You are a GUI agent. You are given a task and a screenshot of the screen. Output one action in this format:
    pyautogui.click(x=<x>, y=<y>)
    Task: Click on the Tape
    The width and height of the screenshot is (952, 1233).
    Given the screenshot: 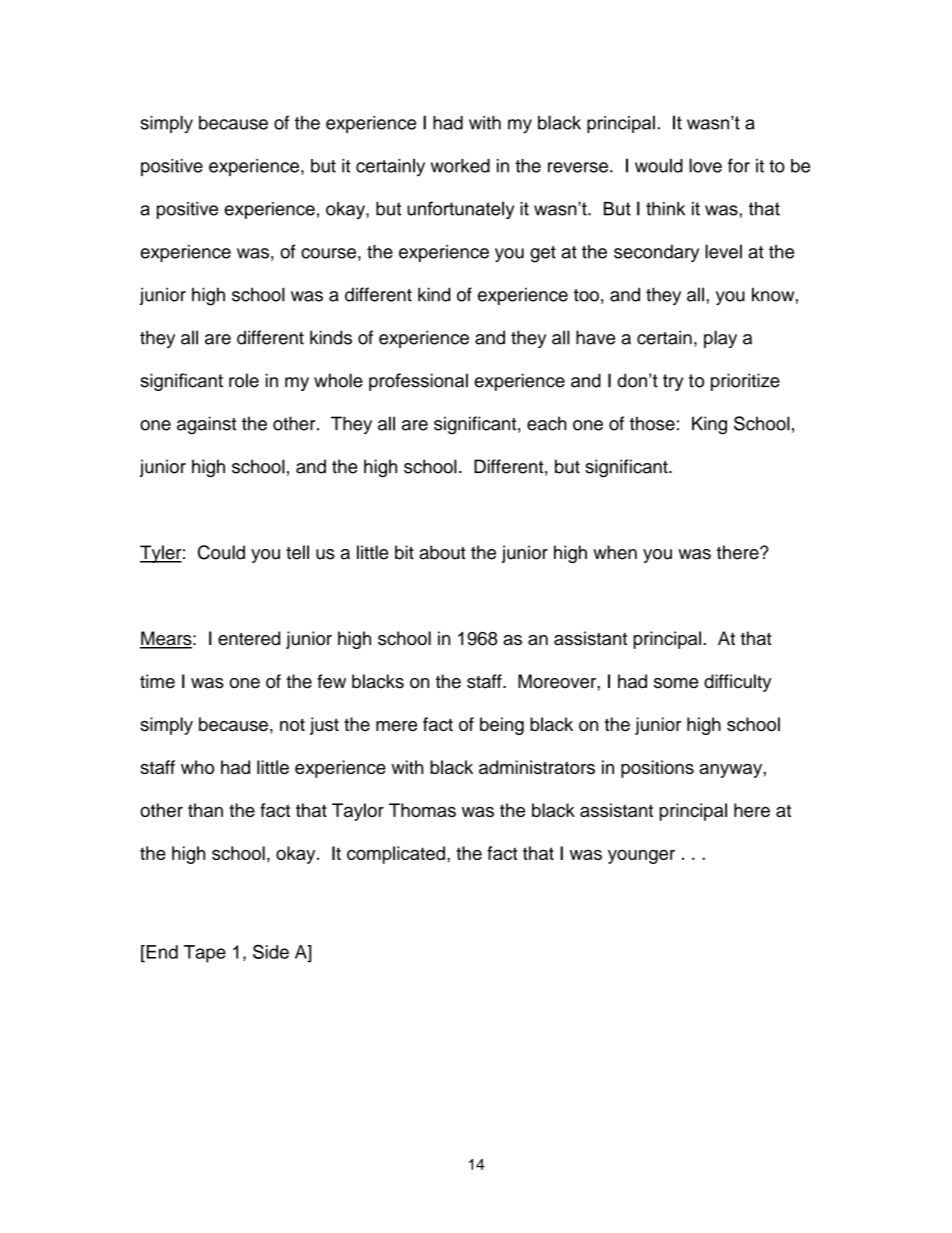 What is the action you would take?
    pyautogui.click(x=205, y=954)
